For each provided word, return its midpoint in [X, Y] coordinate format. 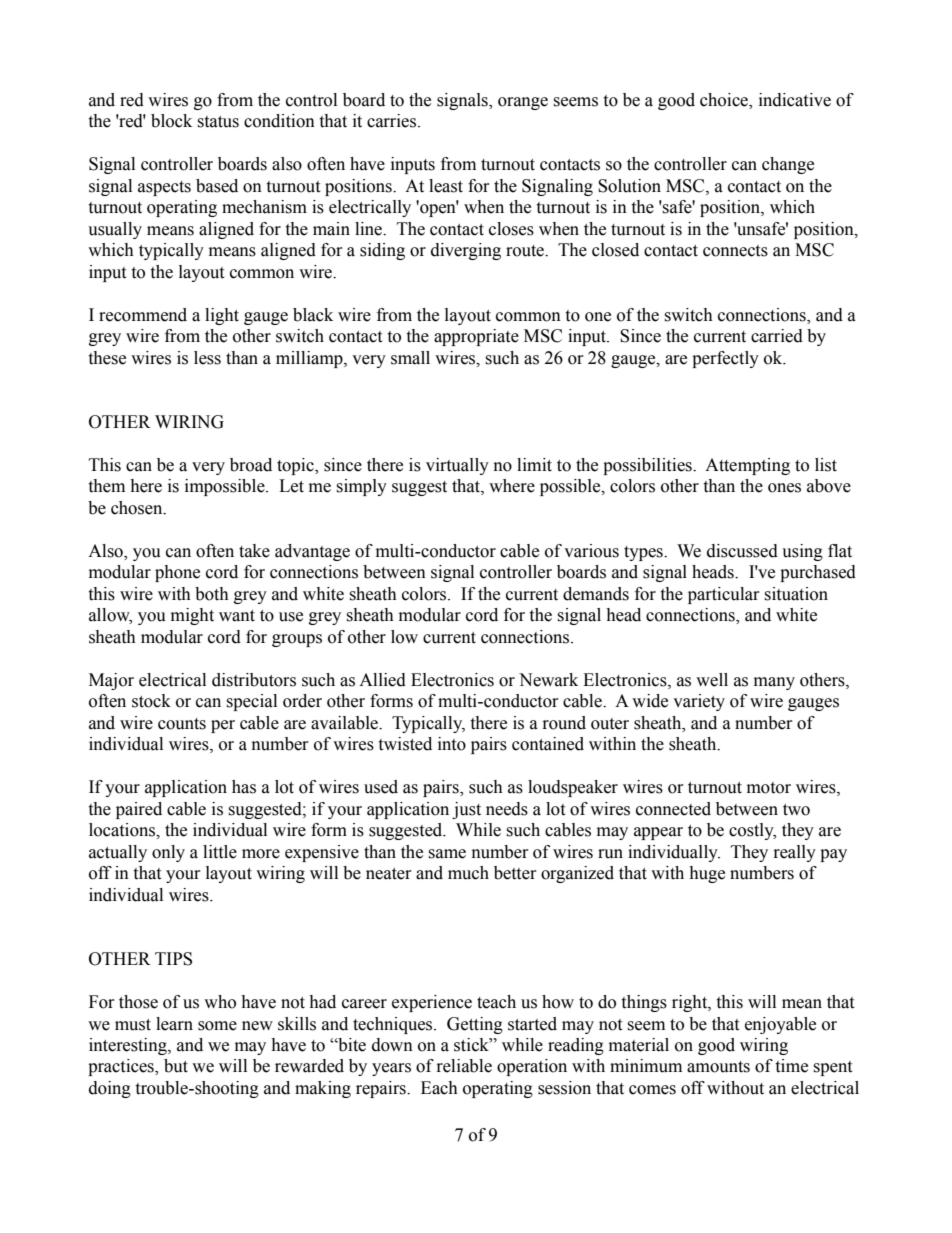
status [218, 122]
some [217, 1026]
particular [724, 595]
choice [725, 100]
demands [596, 594]
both [212, 594]
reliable [464, 1066]
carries [393, 121]
